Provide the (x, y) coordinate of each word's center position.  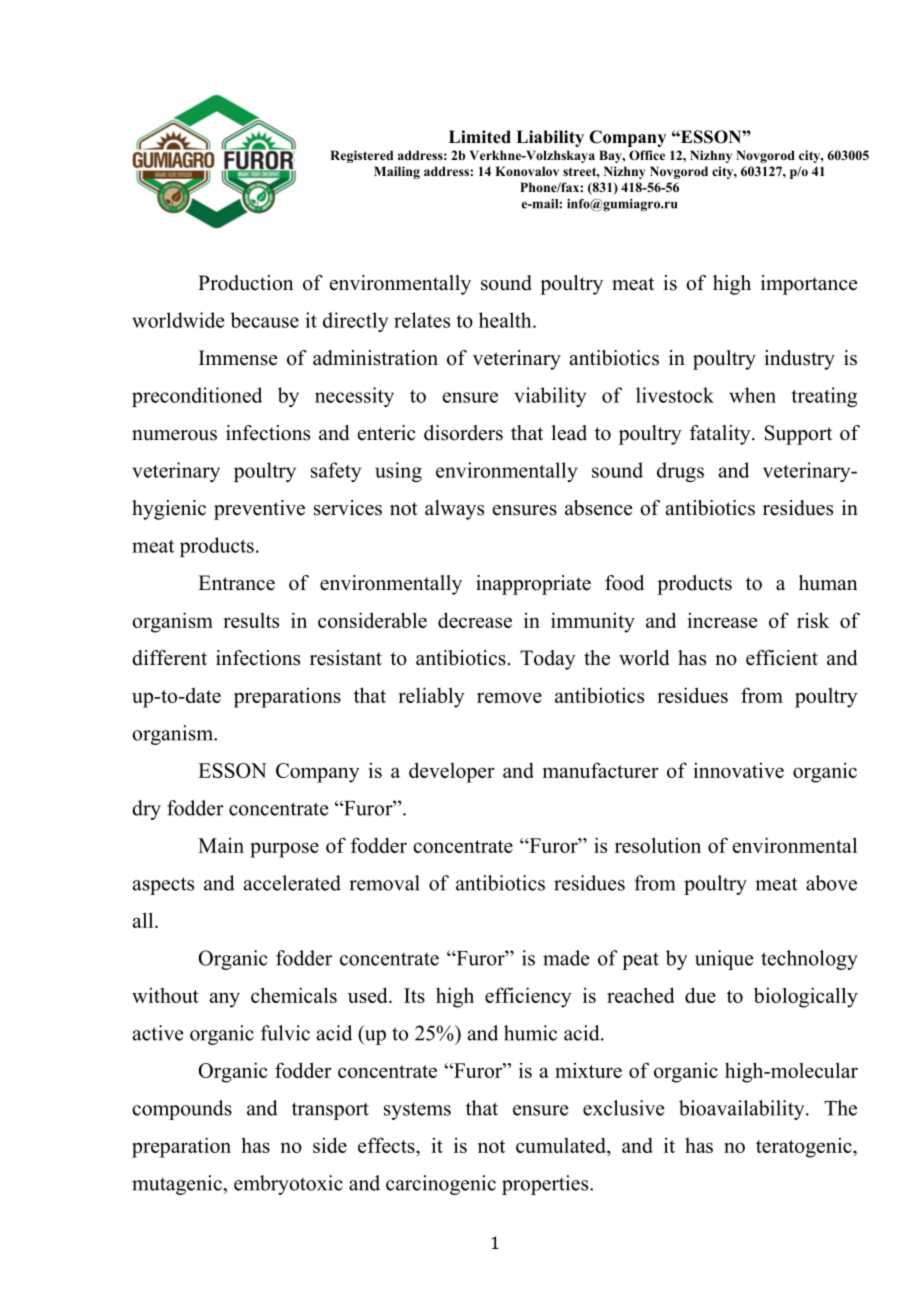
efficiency (528, 997)
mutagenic (178, 1185)
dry (146, 810)
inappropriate (533, 585)
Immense (238, 358)
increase (722, 620)
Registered (361, 156)
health (506, 320)
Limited (480, 137)
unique (724, 960)
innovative (739, 770)
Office (647, 155)
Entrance (236, 583)
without (165, 995)
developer (452, 772)
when (752, 395)
